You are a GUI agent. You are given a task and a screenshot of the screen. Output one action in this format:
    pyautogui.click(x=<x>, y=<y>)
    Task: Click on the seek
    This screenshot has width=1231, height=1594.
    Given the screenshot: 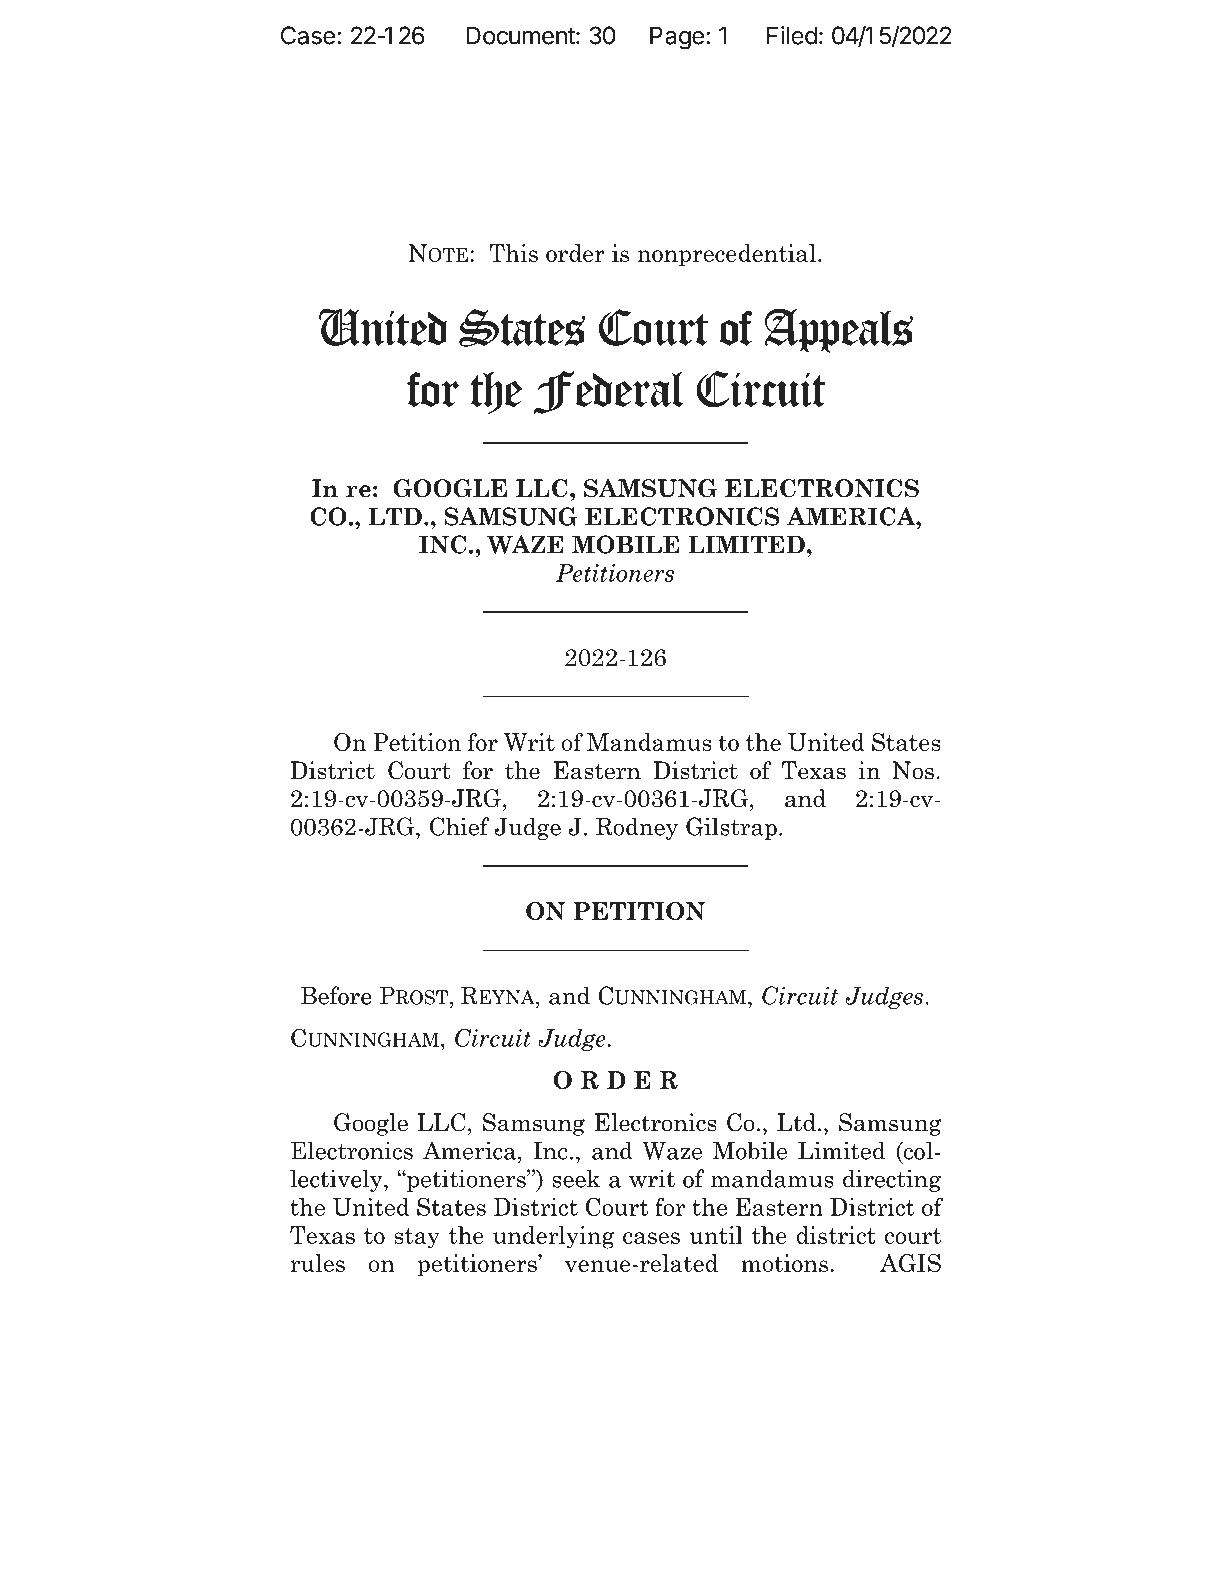 What is the action you would take?
    pyautogui.click(x=576, y=1178)
